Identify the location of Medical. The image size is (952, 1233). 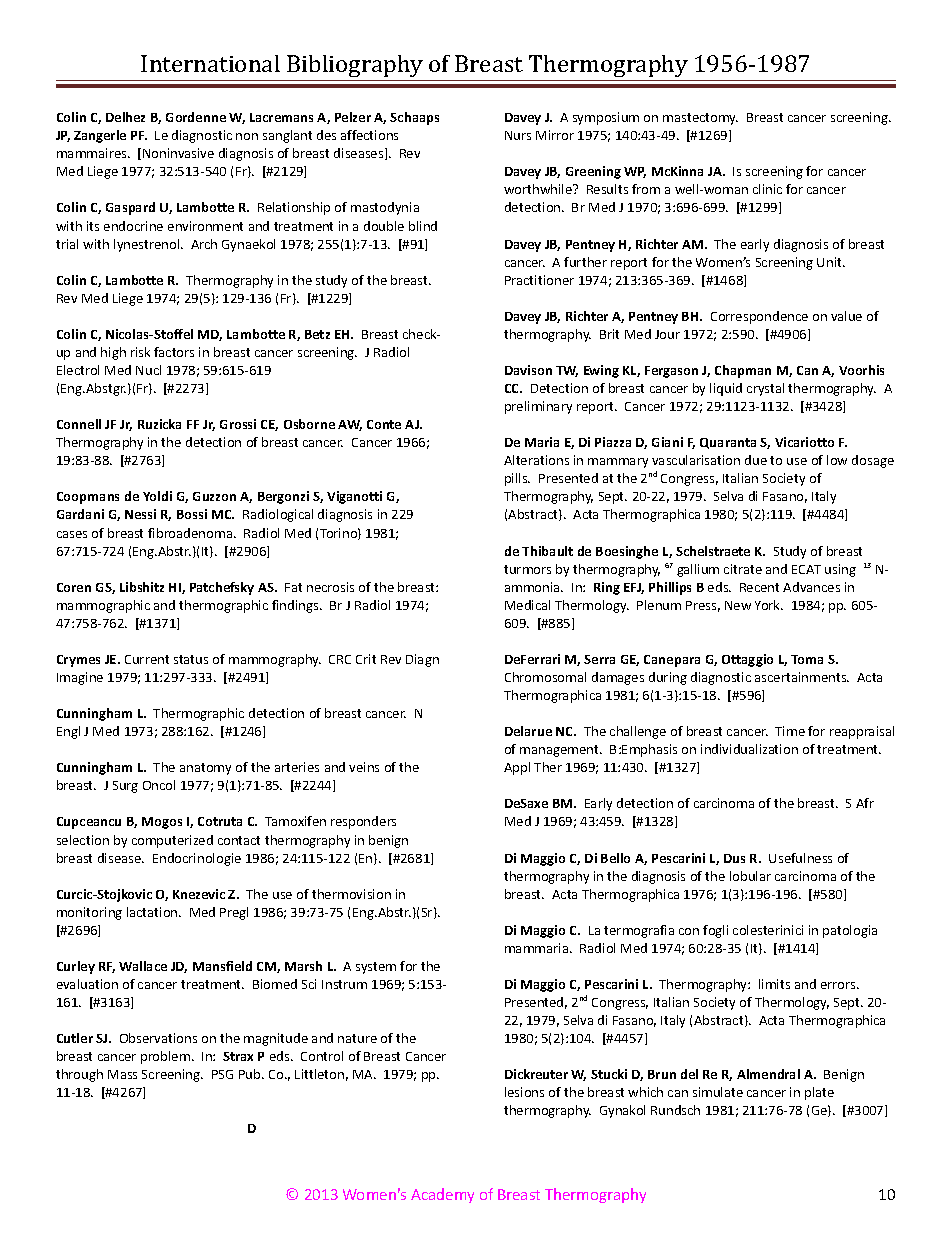
(527, 605).
